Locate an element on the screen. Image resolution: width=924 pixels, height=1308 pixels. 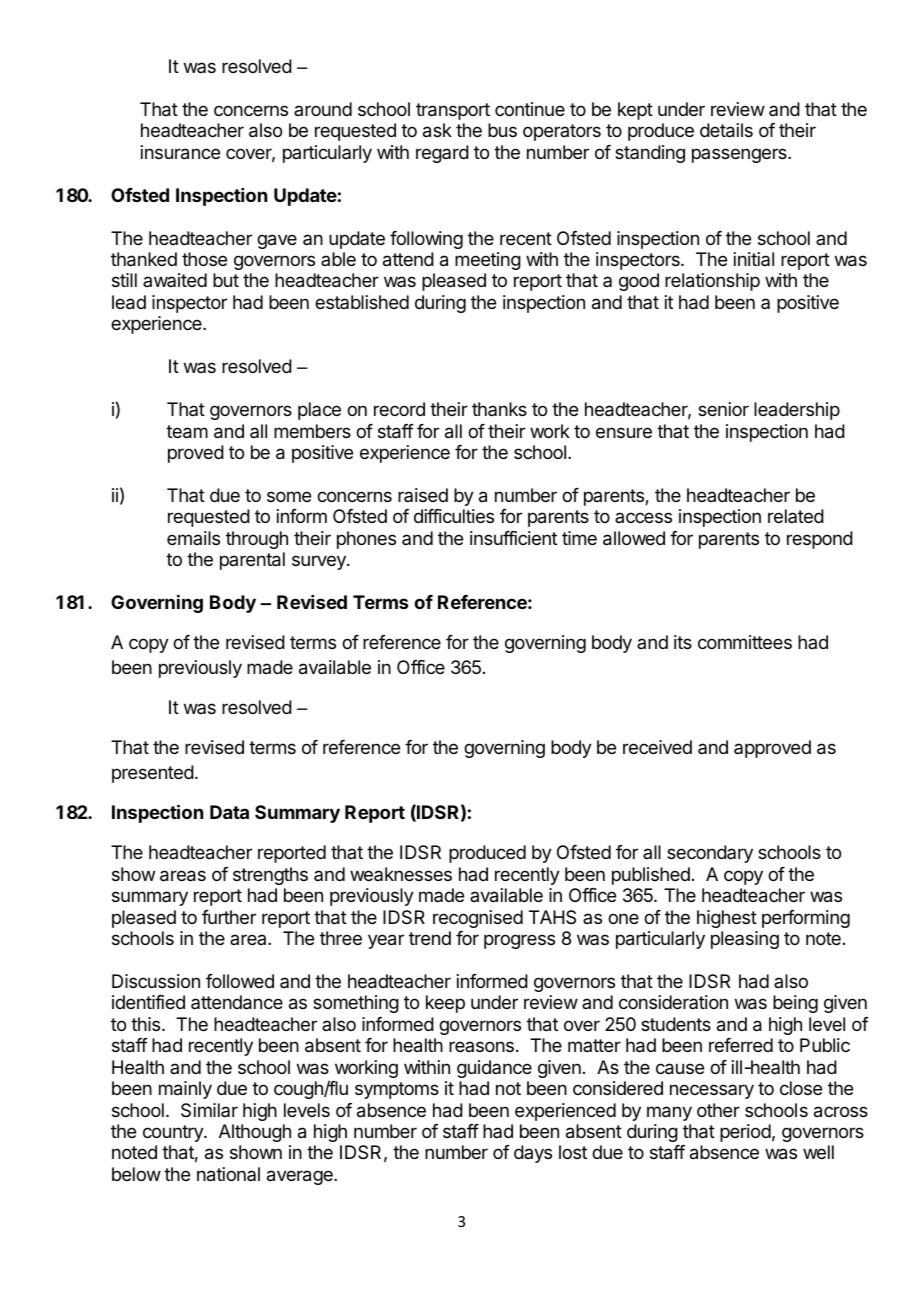
country is located at coordinates (174, 1133).
